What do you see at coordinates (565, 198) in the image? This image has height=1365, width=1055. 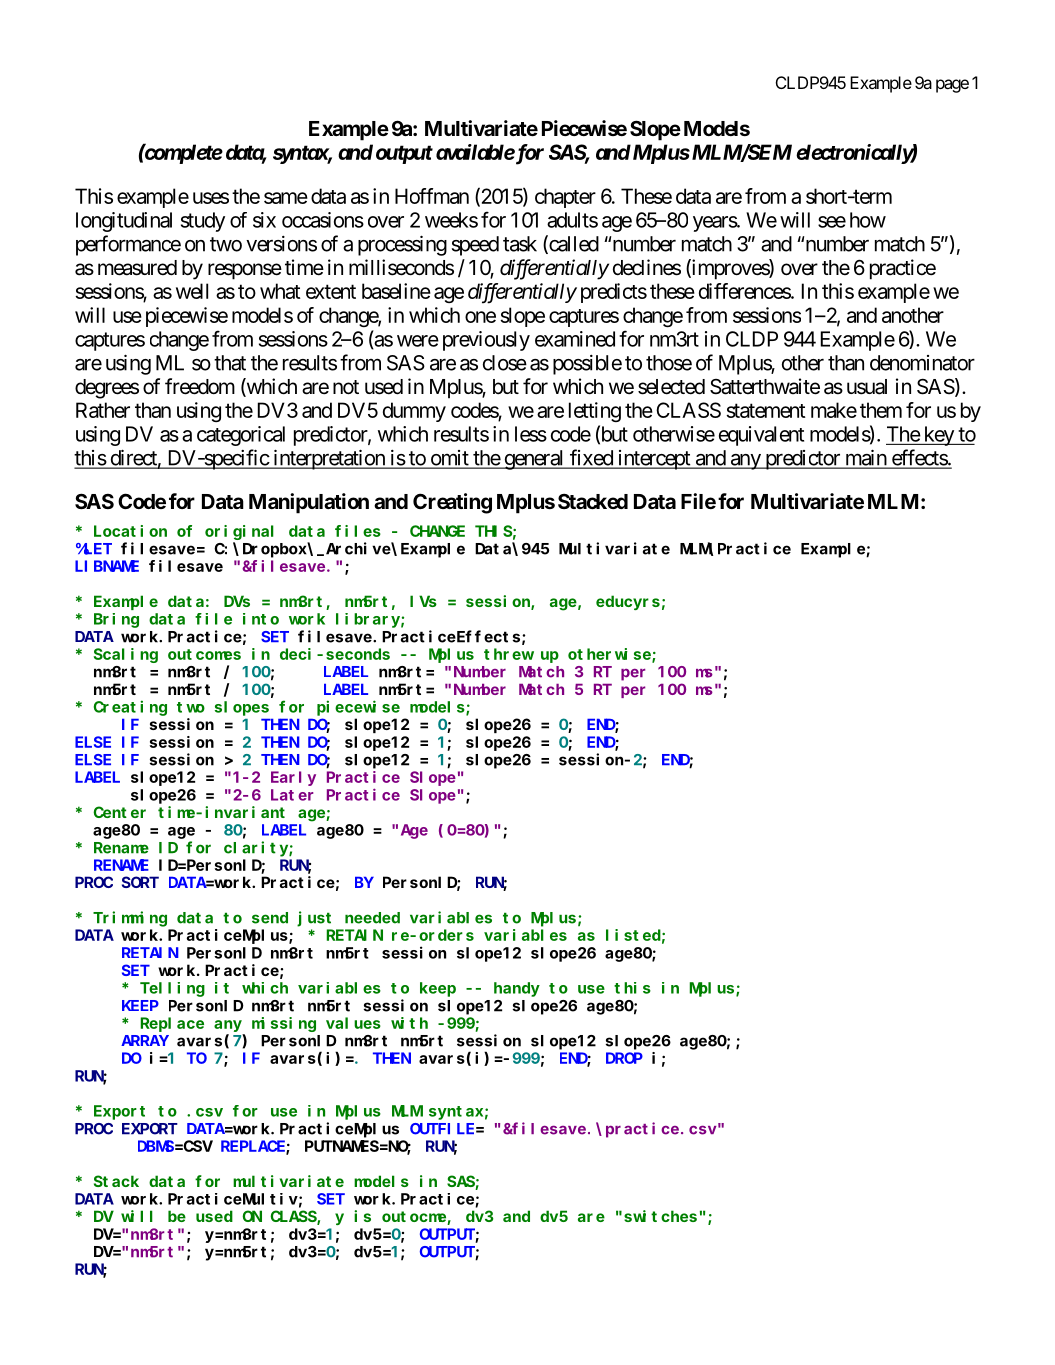 I see `chapter` at bounding box center [565, 198].
